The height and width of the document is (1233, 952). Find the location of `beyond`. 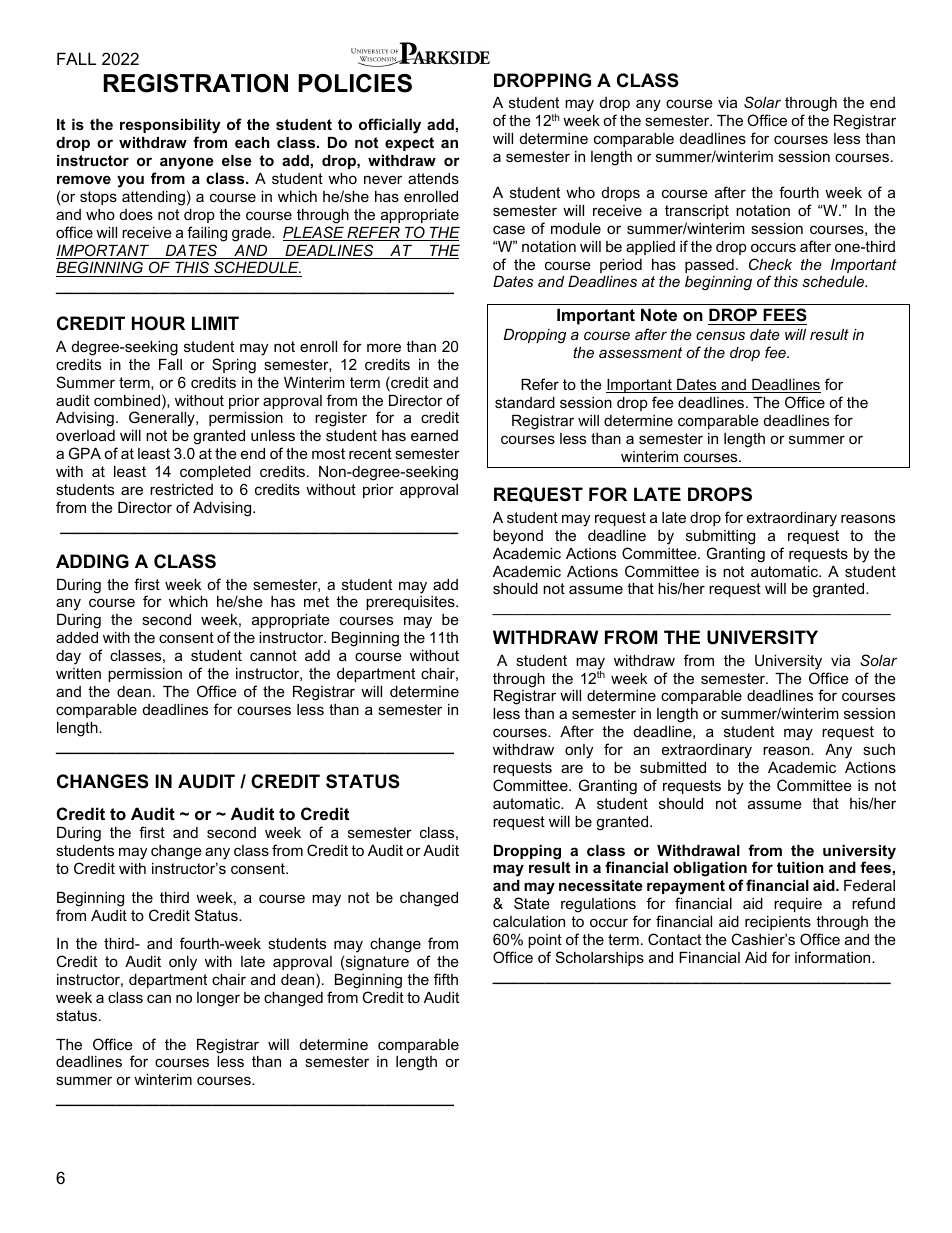

beyond is located at coordinates (518, 537).
